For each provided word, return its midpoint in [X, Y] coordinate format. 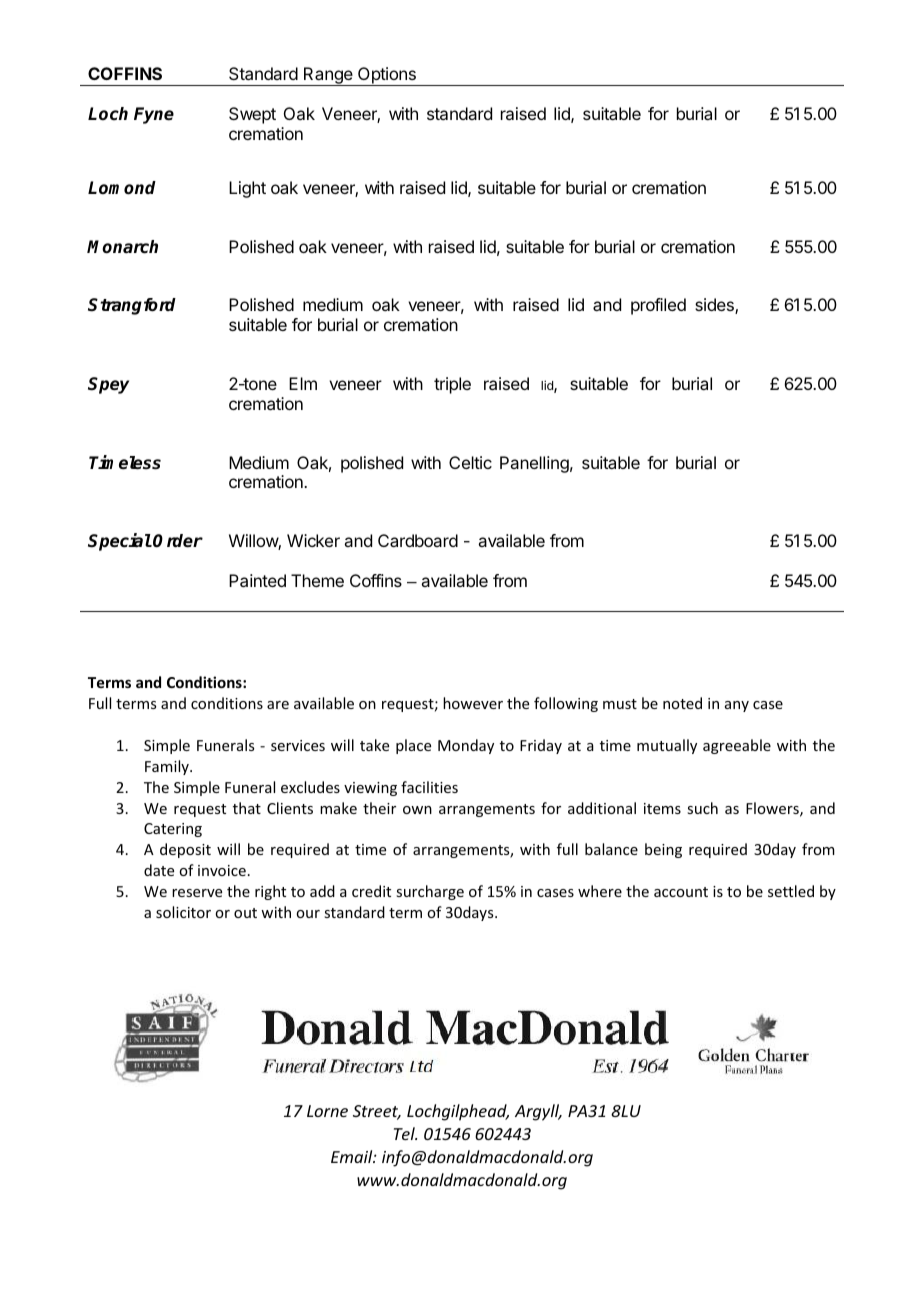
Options [387, 76]
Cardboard [418, 540]
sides [715, 306]
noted [682, 703]
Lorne [327, 1111]
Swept [252, 115]
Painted [257, 580]
